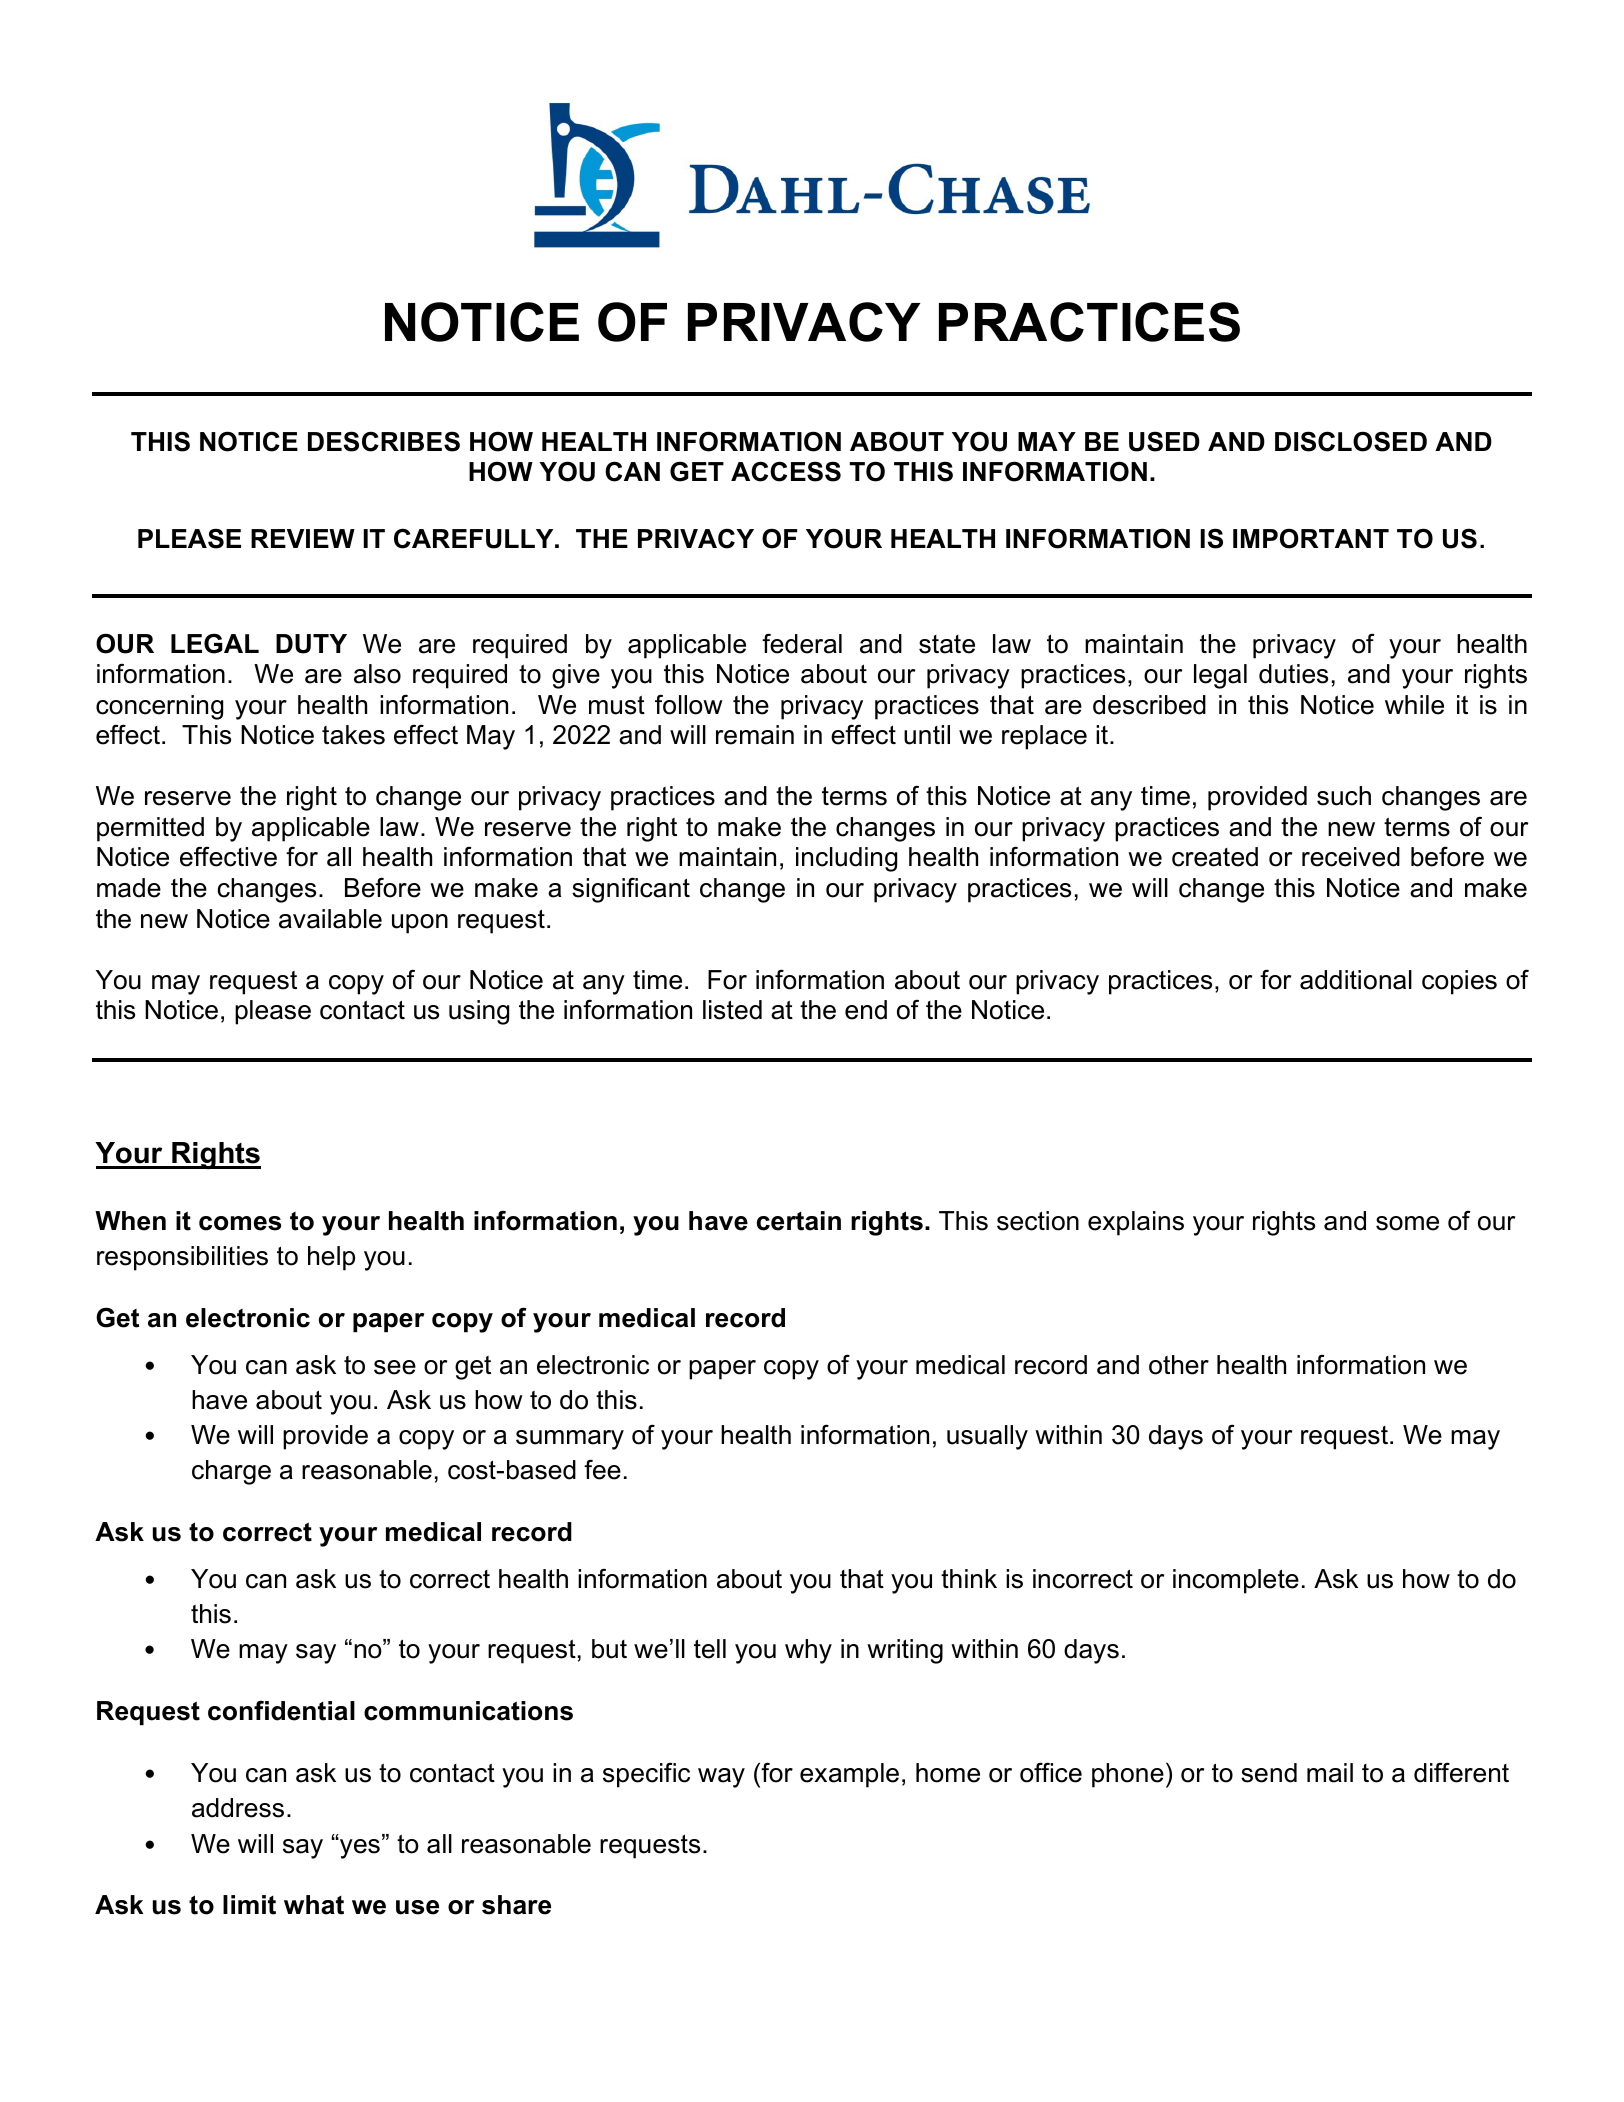  I want to click on ACCESS, so click(786, 471).
